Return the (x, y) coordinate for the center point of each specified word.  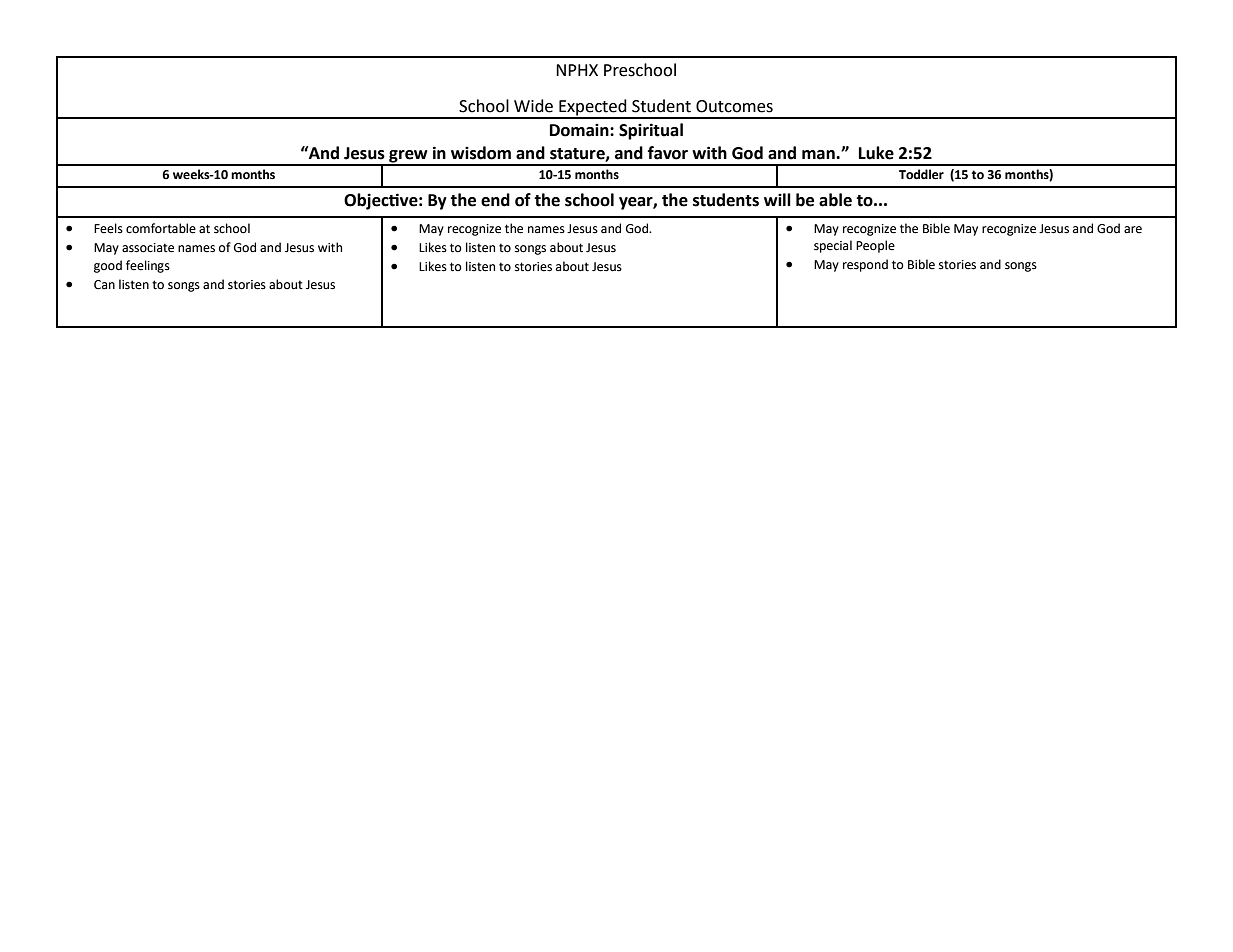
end (495, 200)
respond (865, 265)
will (777, 199)
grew (408, 157)
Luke (876, 153)
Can (104, 285)
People (875, 246)
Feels (108, 228)
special (833, 246)
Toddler (921, 174)
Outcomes (734, 106)
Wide (533, 106)
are (1133, 230)
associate (148, 248)
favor (668, 153)
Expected (593, 108)
